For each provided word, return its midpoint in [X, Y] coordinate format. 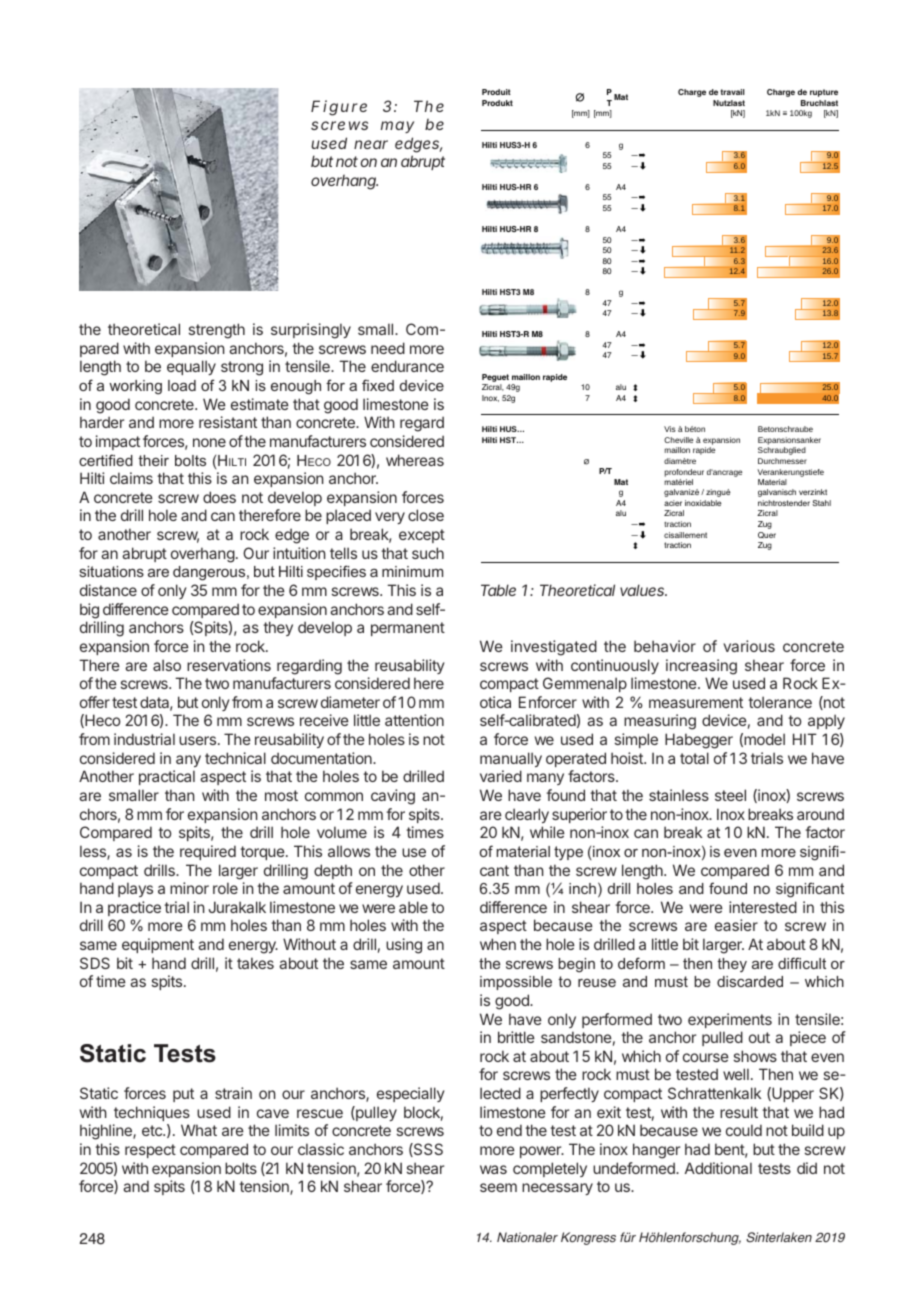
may [397, 127]
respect [150, 1151]
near [371, 144]
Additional [718, 1168]
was [493, 1169]
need [388, 348]
